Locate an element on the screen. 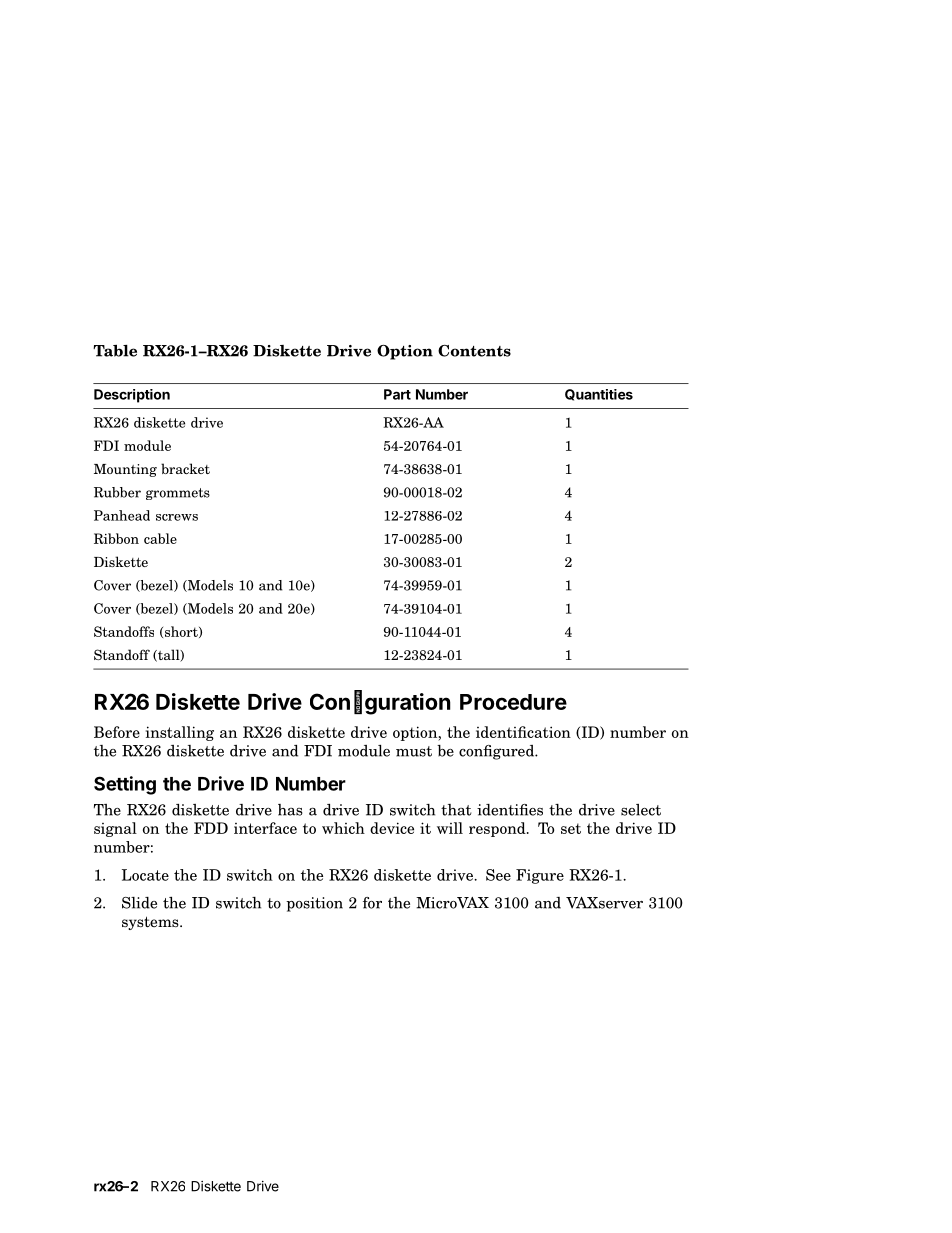 The height and width of the screenshot is (1233, 952). Description is located at coordinates (132, 396).
